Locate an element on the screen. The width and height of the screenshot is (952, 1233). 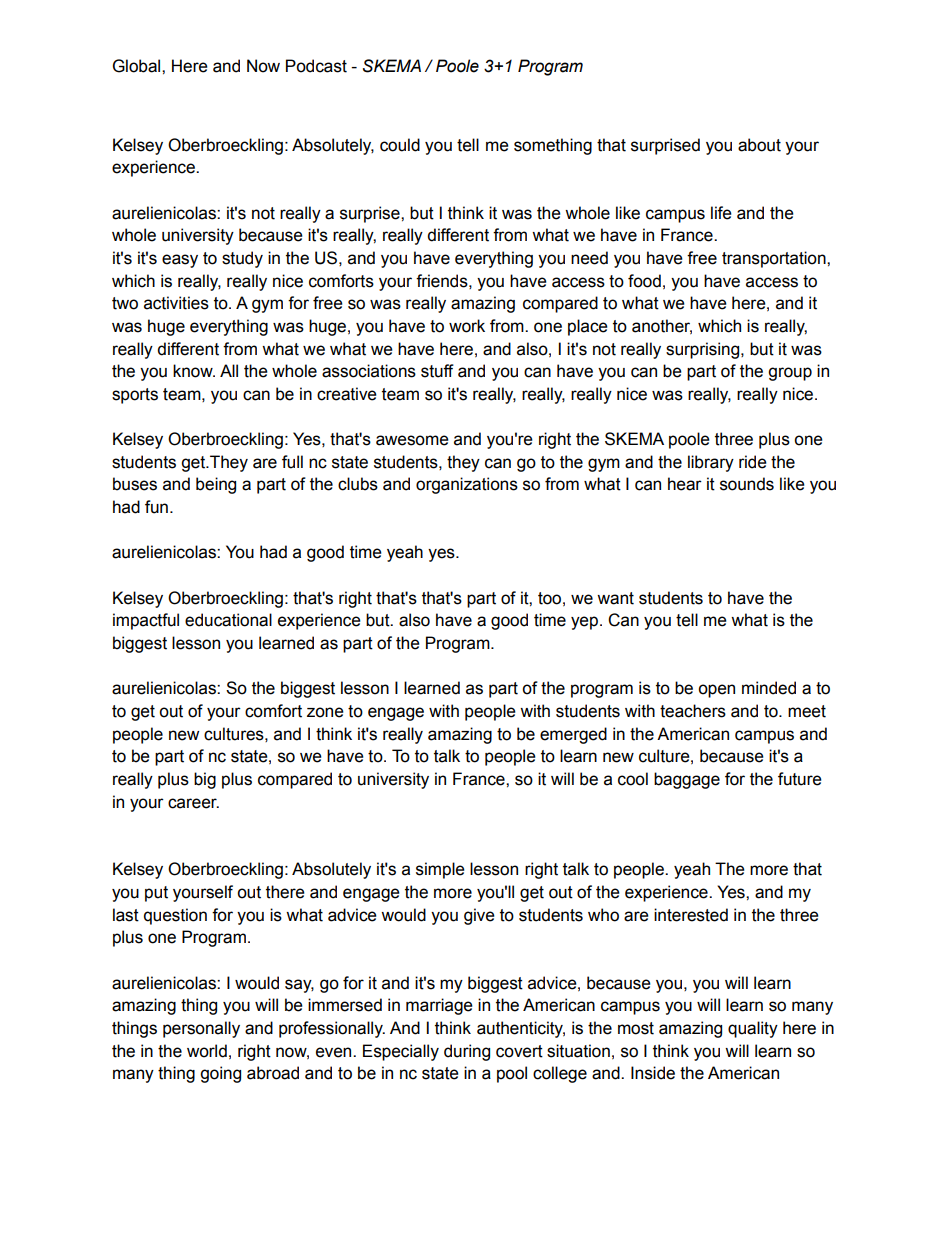
could is located at coordinates (400, 145).
